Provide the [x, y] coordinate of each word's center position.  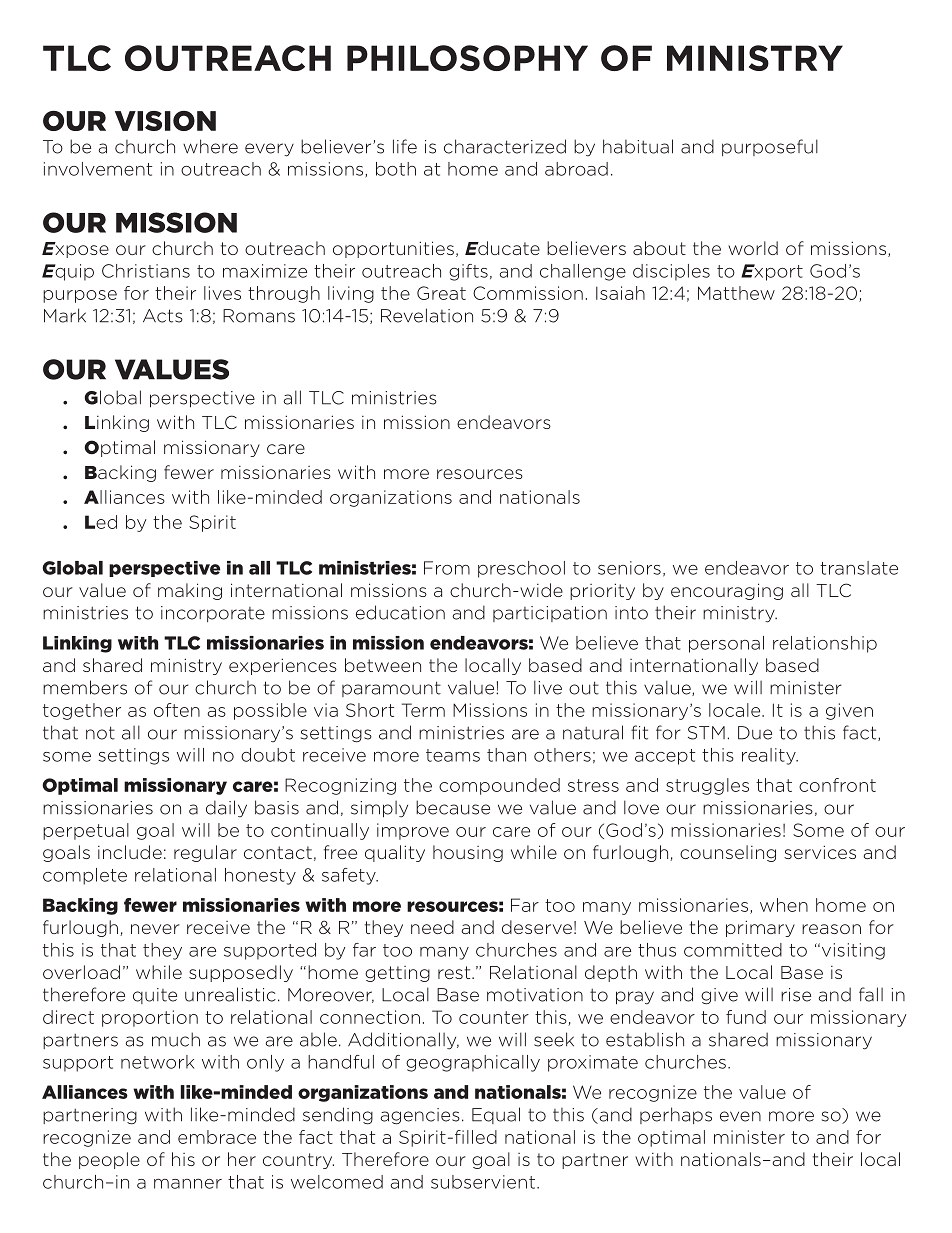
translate [859, 568]
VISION [165, 121]
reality [770, 756]
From [447, 568]
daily [226, 808]
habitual [638, 146]
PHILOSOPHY [467, 58]
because [453, 807]
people [109, 1160]
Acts [163, 316]
